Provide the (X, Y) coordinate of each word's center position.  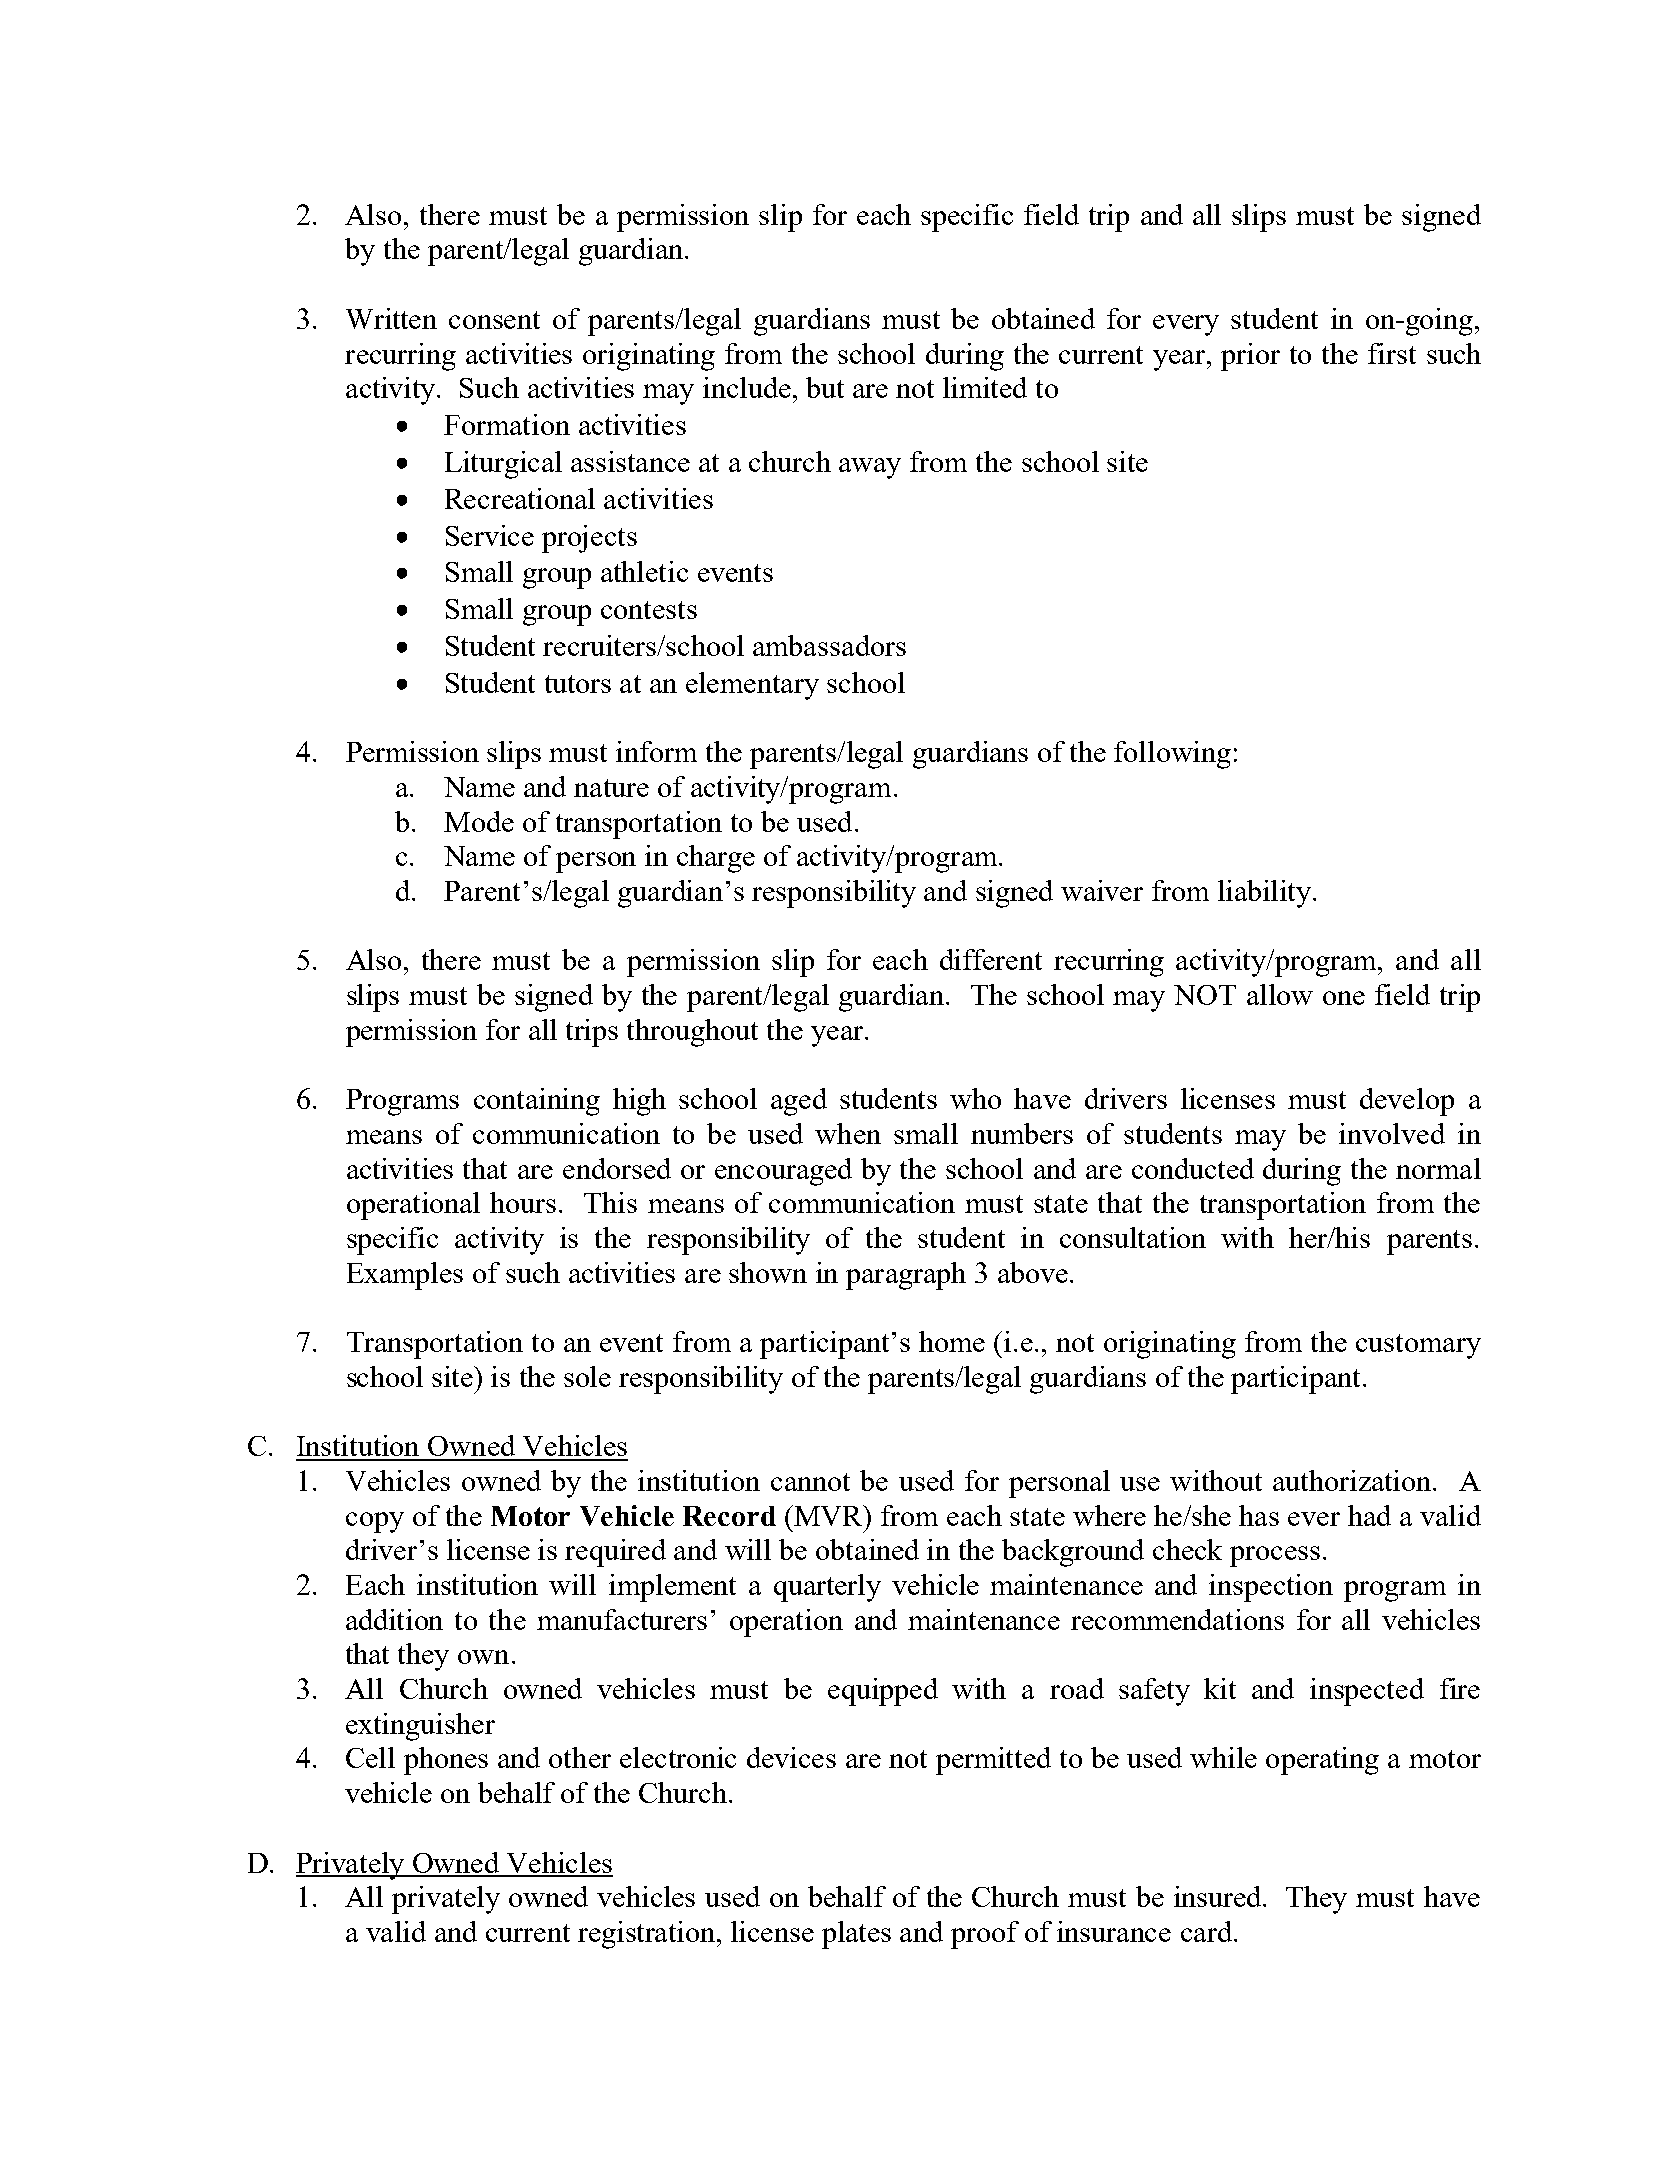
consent (494, 320)
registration (648, 1935)
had (1369, 1515)
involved (1392, 1133)
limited (985, 387)
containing (537, 1102)
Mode (479, 821)
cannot (810, 1482)
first (1392, 353)
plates (856, 1935)
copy (375, 1522)
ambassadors (829, 645)
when (848, 1133)
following (1172, 755)
